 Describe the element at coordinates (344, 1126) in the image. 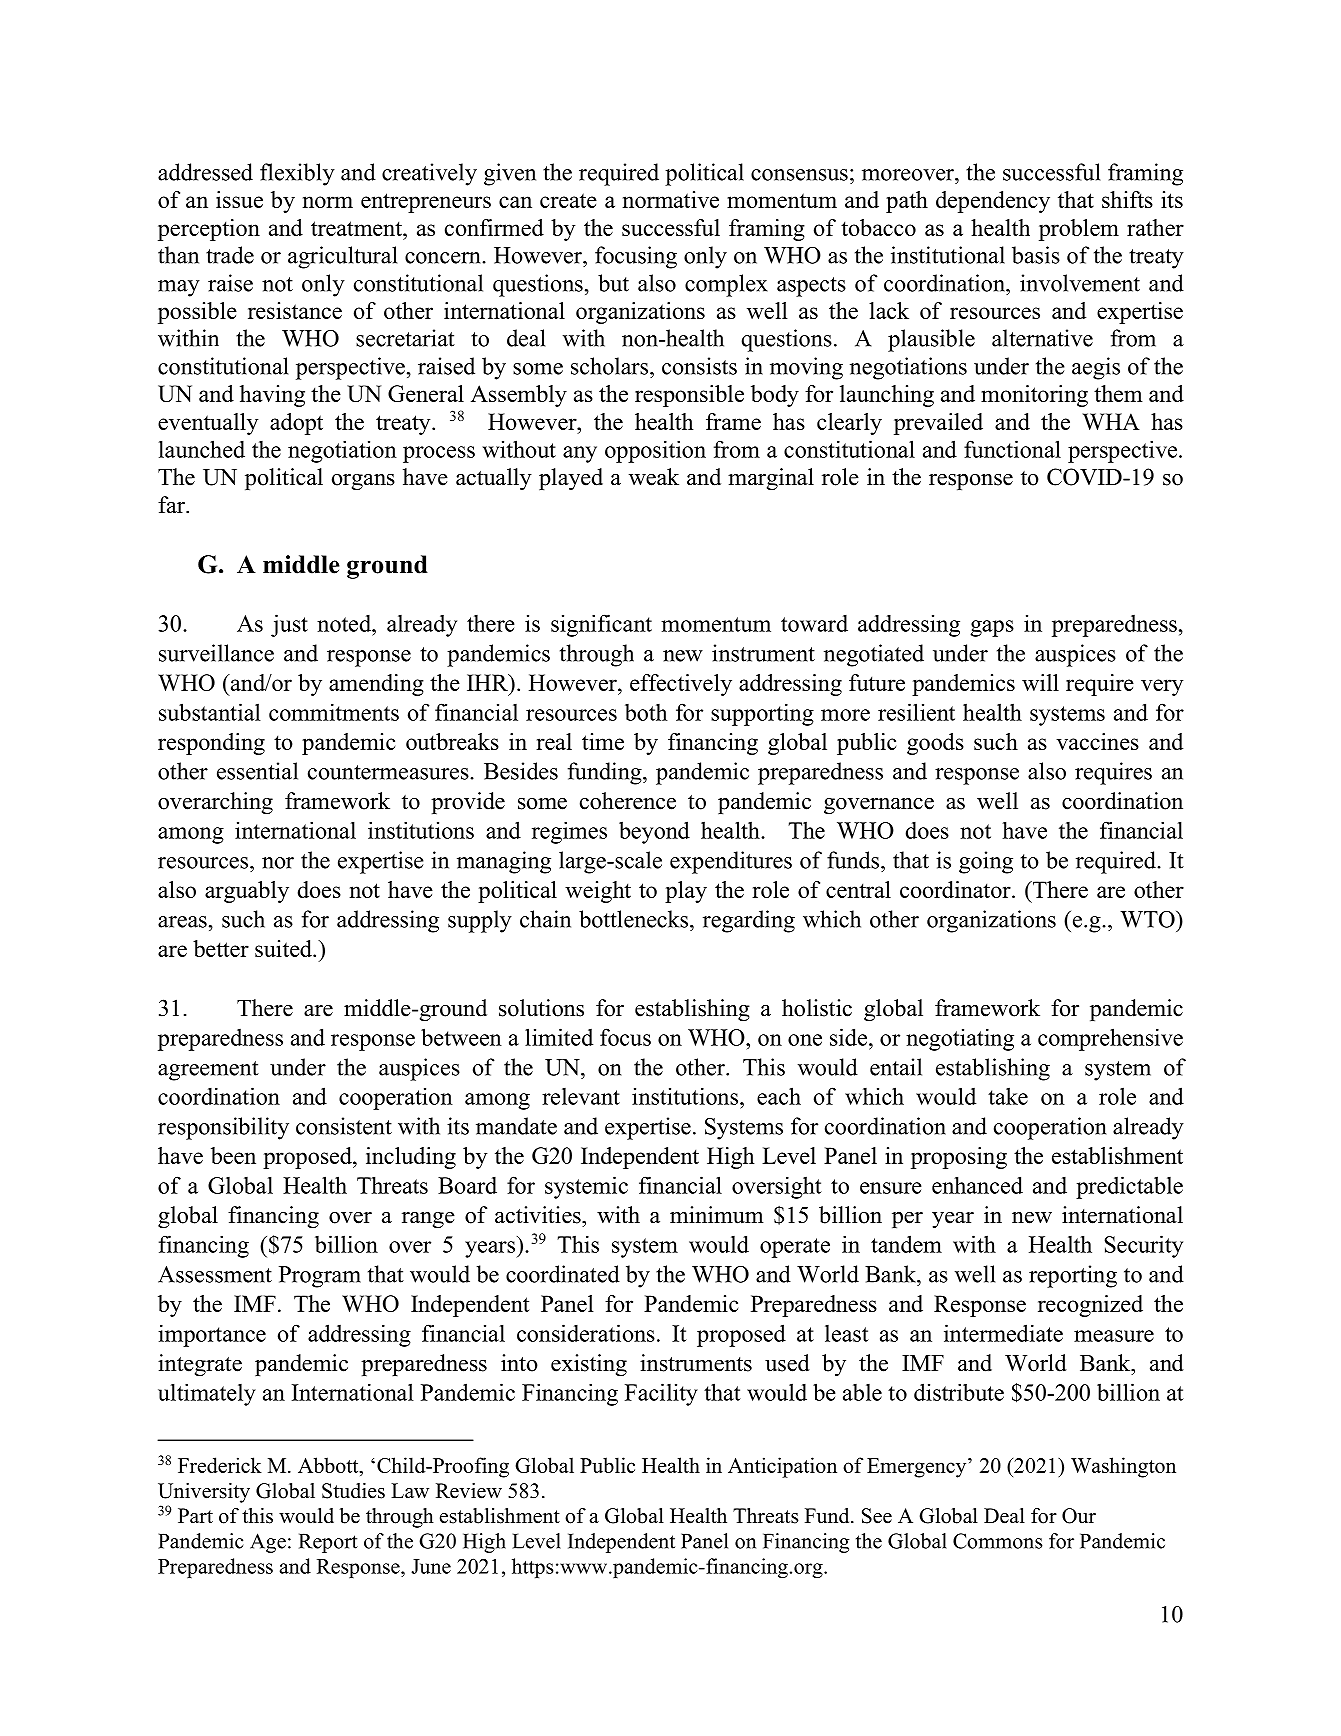

I see `consistent` at that location.
